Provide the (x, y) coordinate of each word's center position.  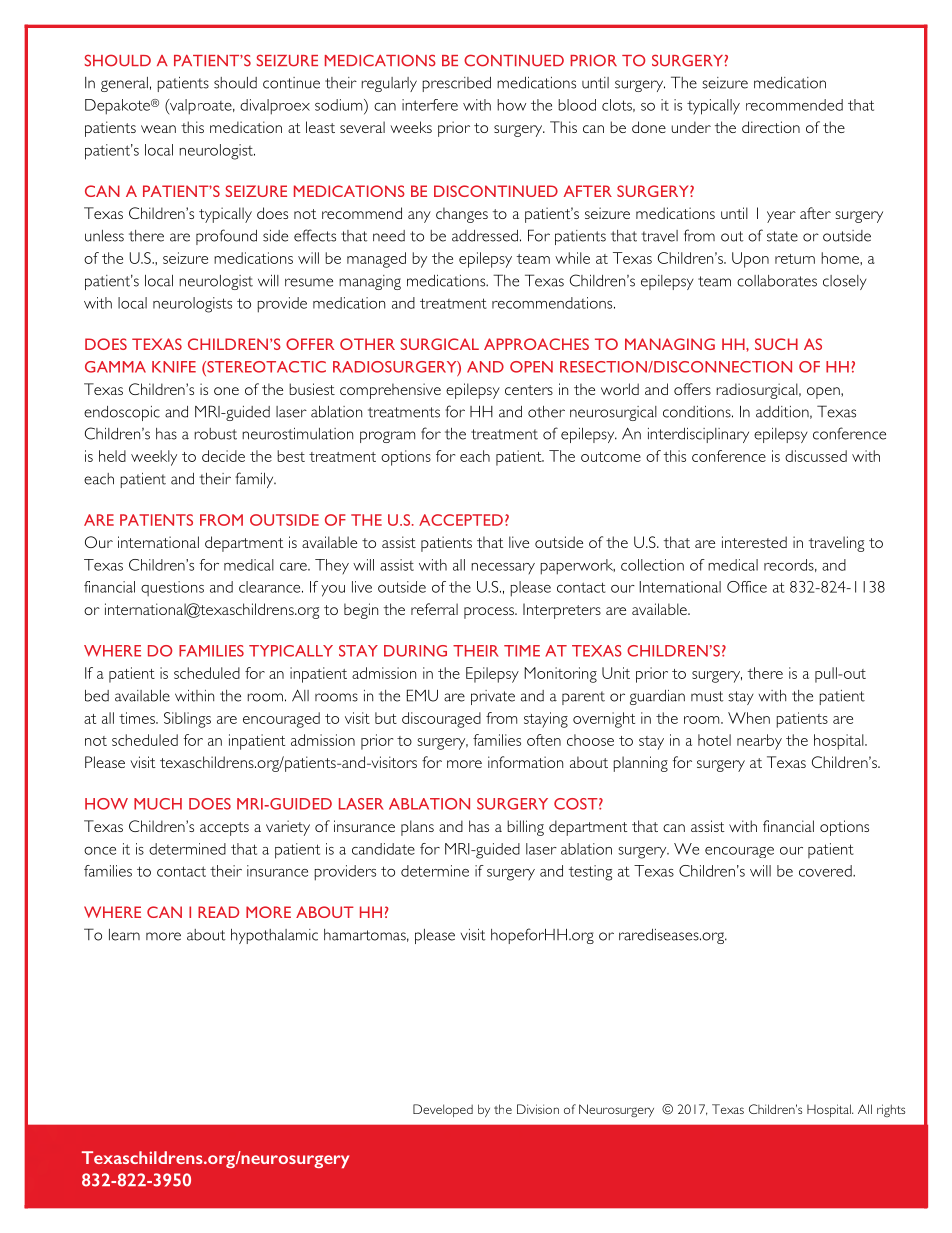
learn (124, 935)
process (490, 613)
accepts (224, 829)
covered (826, 871)
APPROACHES (536, 344)
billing (525, 828)
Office (747, 587)
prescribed (457, 84)
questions (172, 588)
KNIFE (174, 367)
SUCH (776, 344)
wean (158, 129)
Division (538, 1109)
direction (771, 127)
